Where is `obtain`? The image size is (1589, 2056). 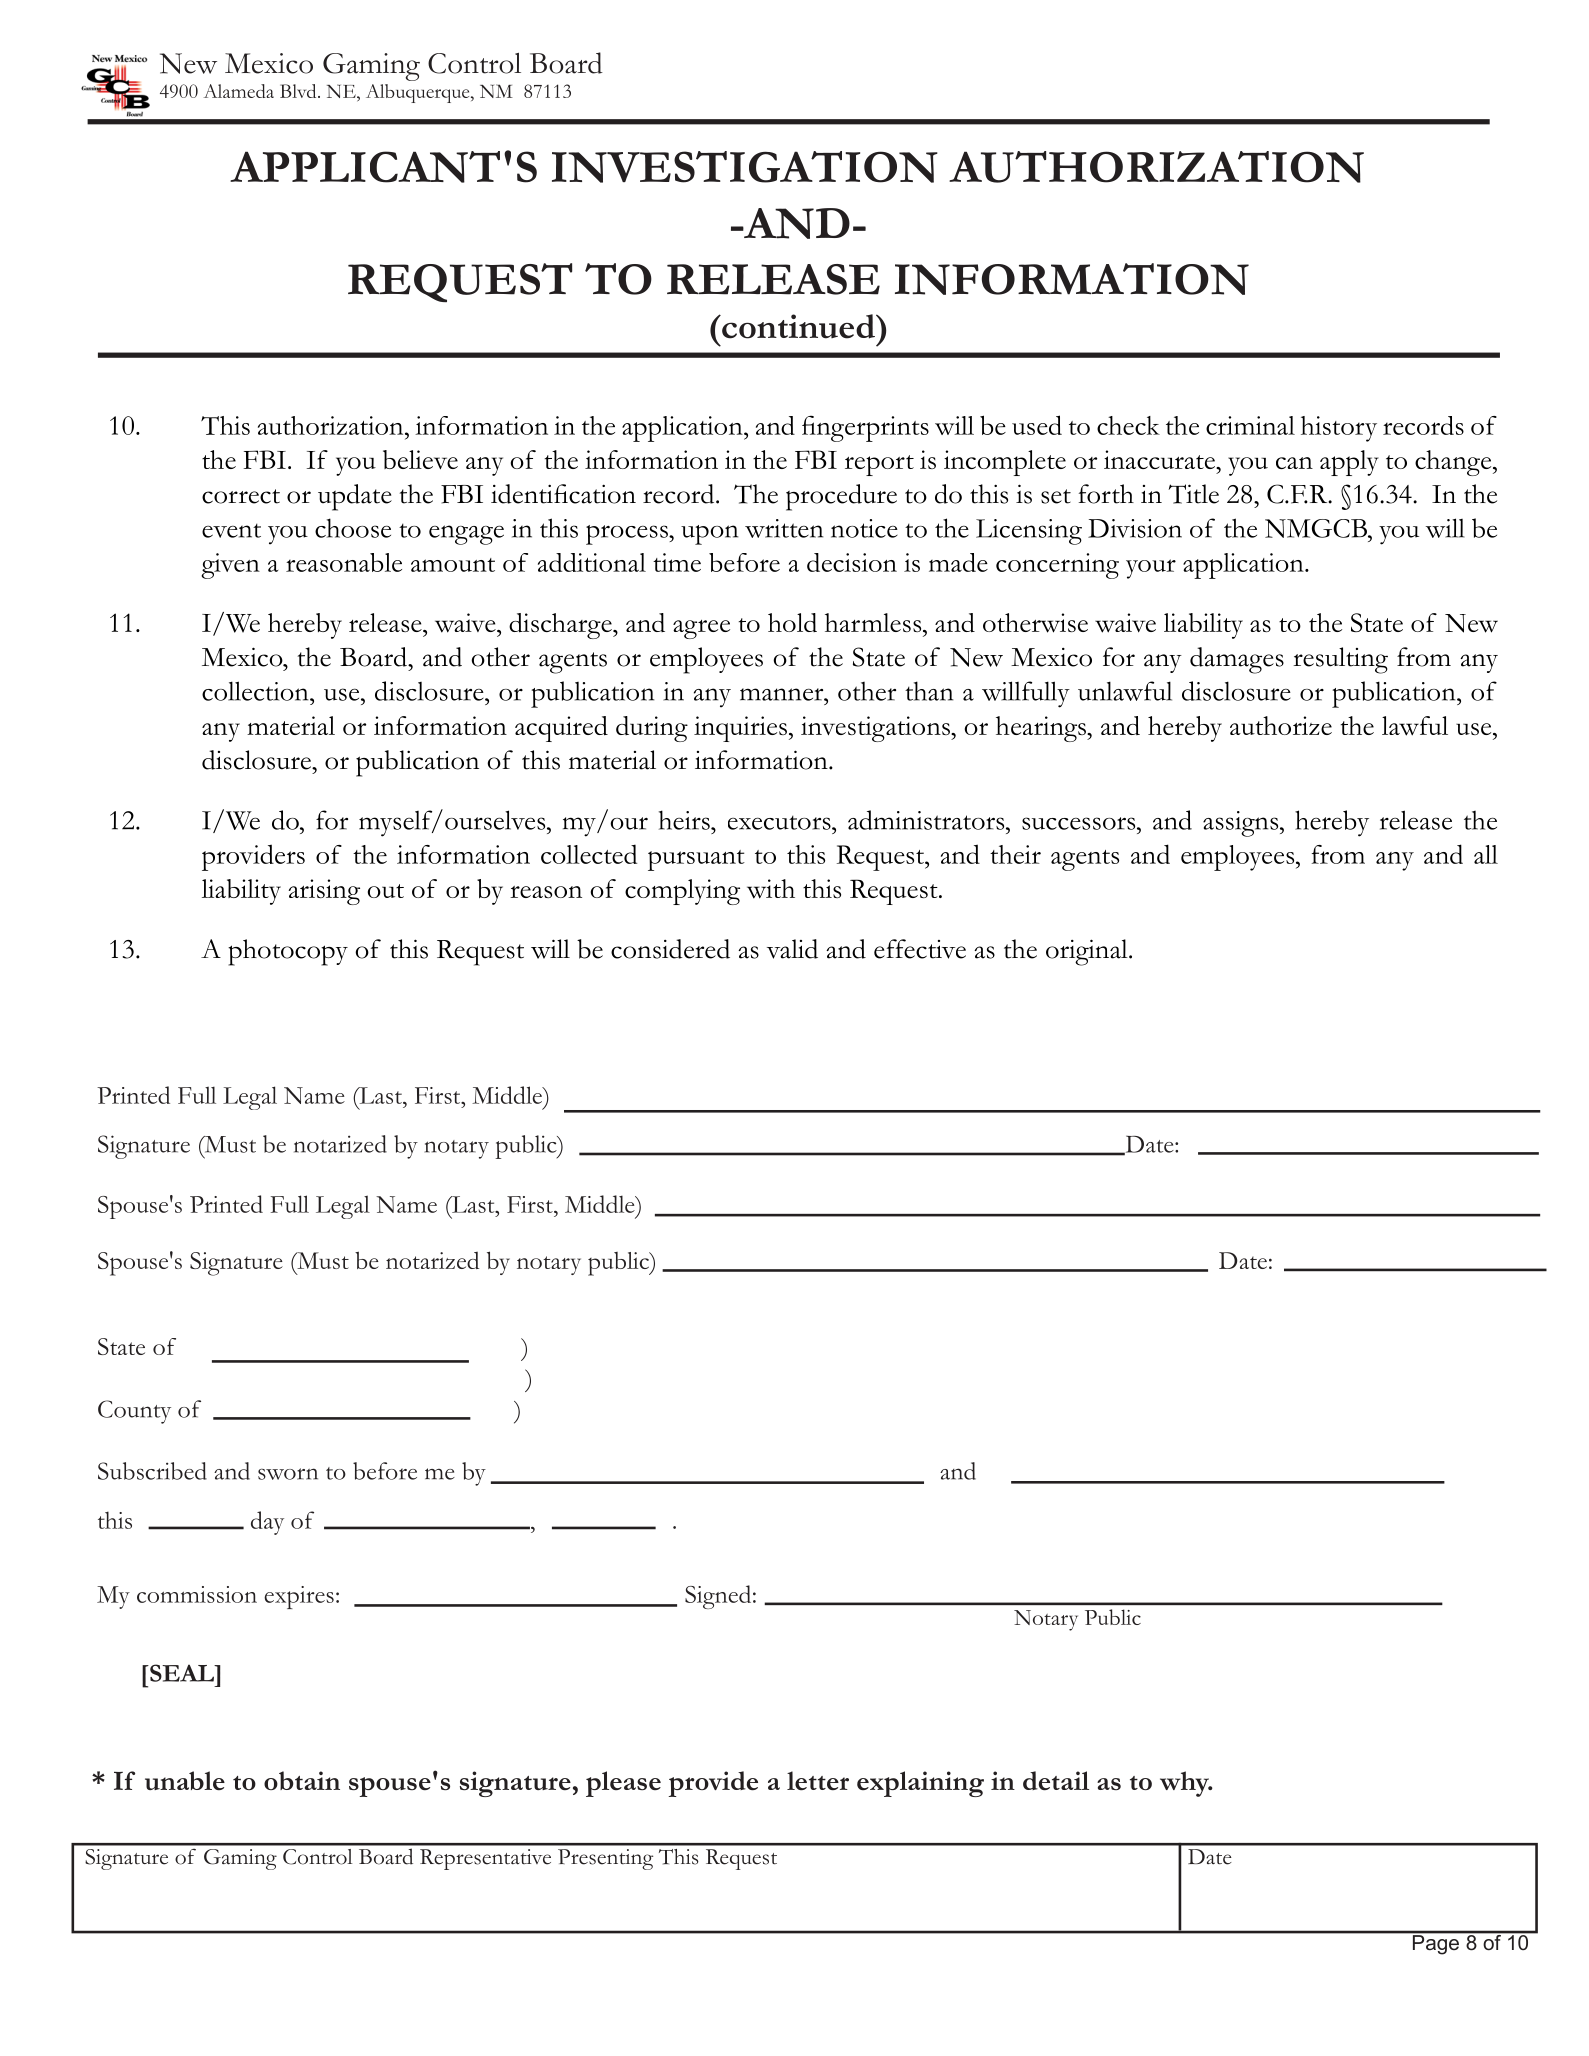
obtain is located at coordinates (302, 1780).
